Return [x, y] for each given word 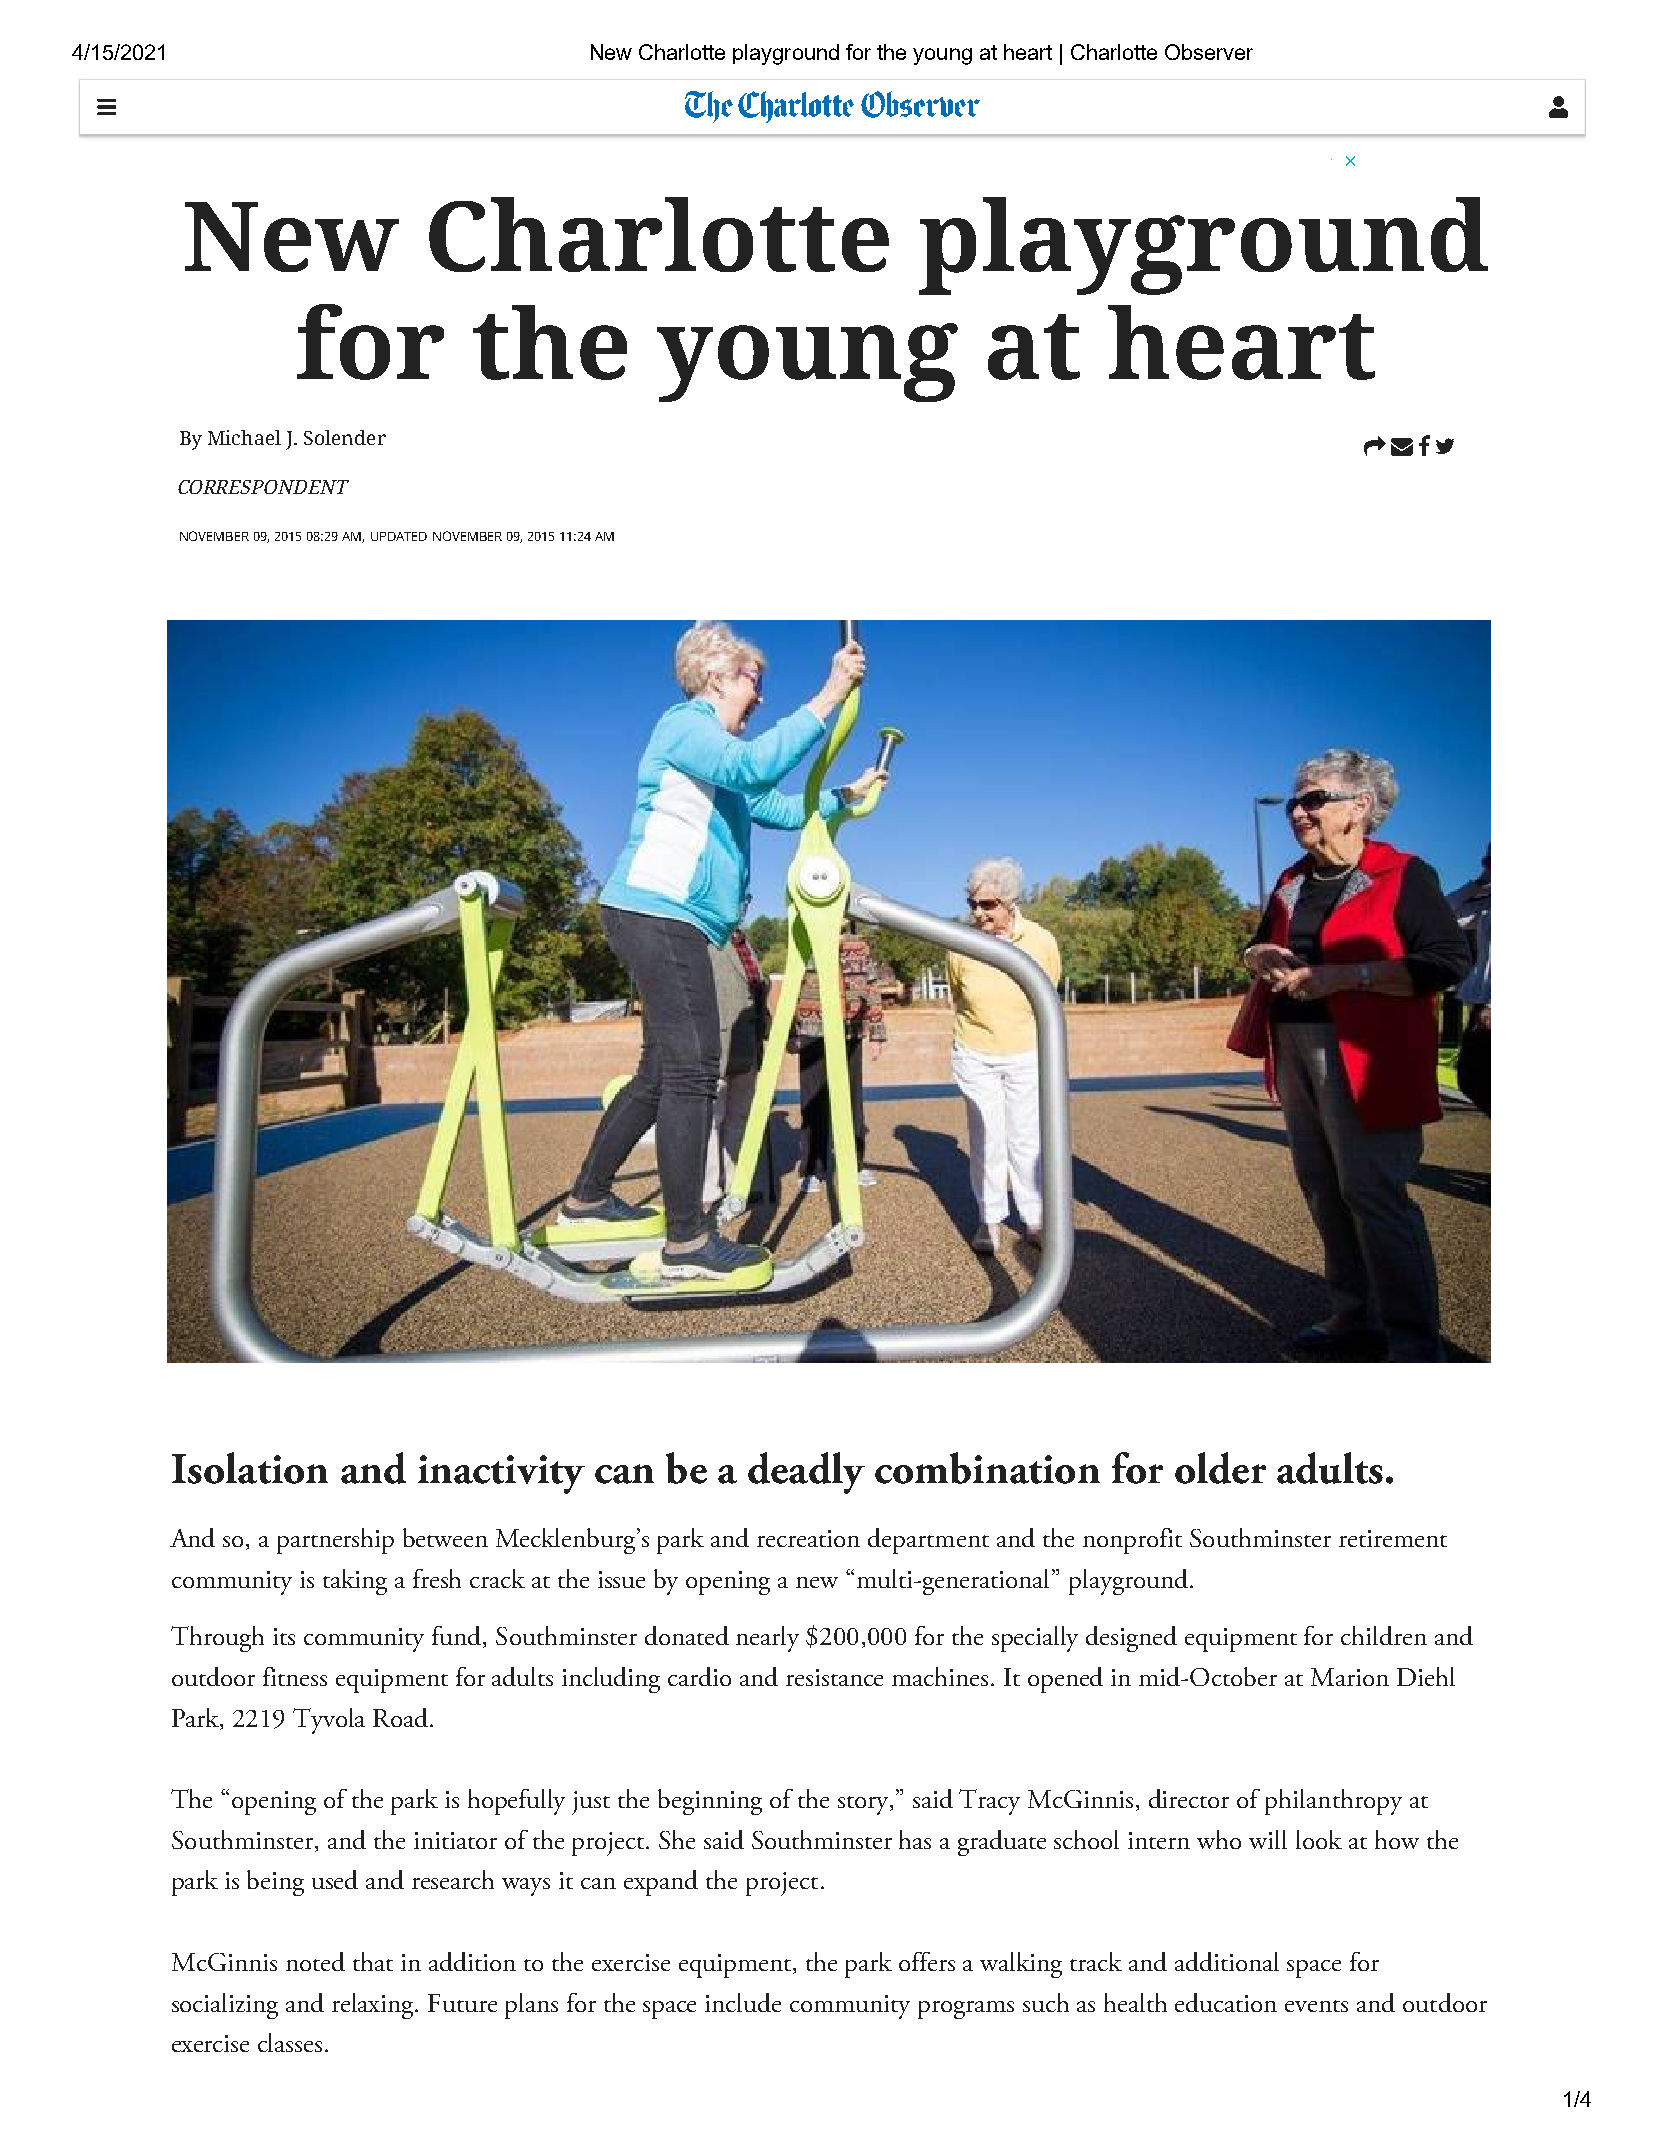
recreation [808, 1538]
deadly [806, 1473]
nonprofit [1132, 1541]
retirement [1393, 1538]
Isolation [250, 1468]
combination [987, 1468]
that [373, 1961]
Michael [244, 437]
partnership [335, 1541]
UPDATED [399, 536]
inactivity [501, 1474]
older [1220, 1468]
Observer [1209, 52]
